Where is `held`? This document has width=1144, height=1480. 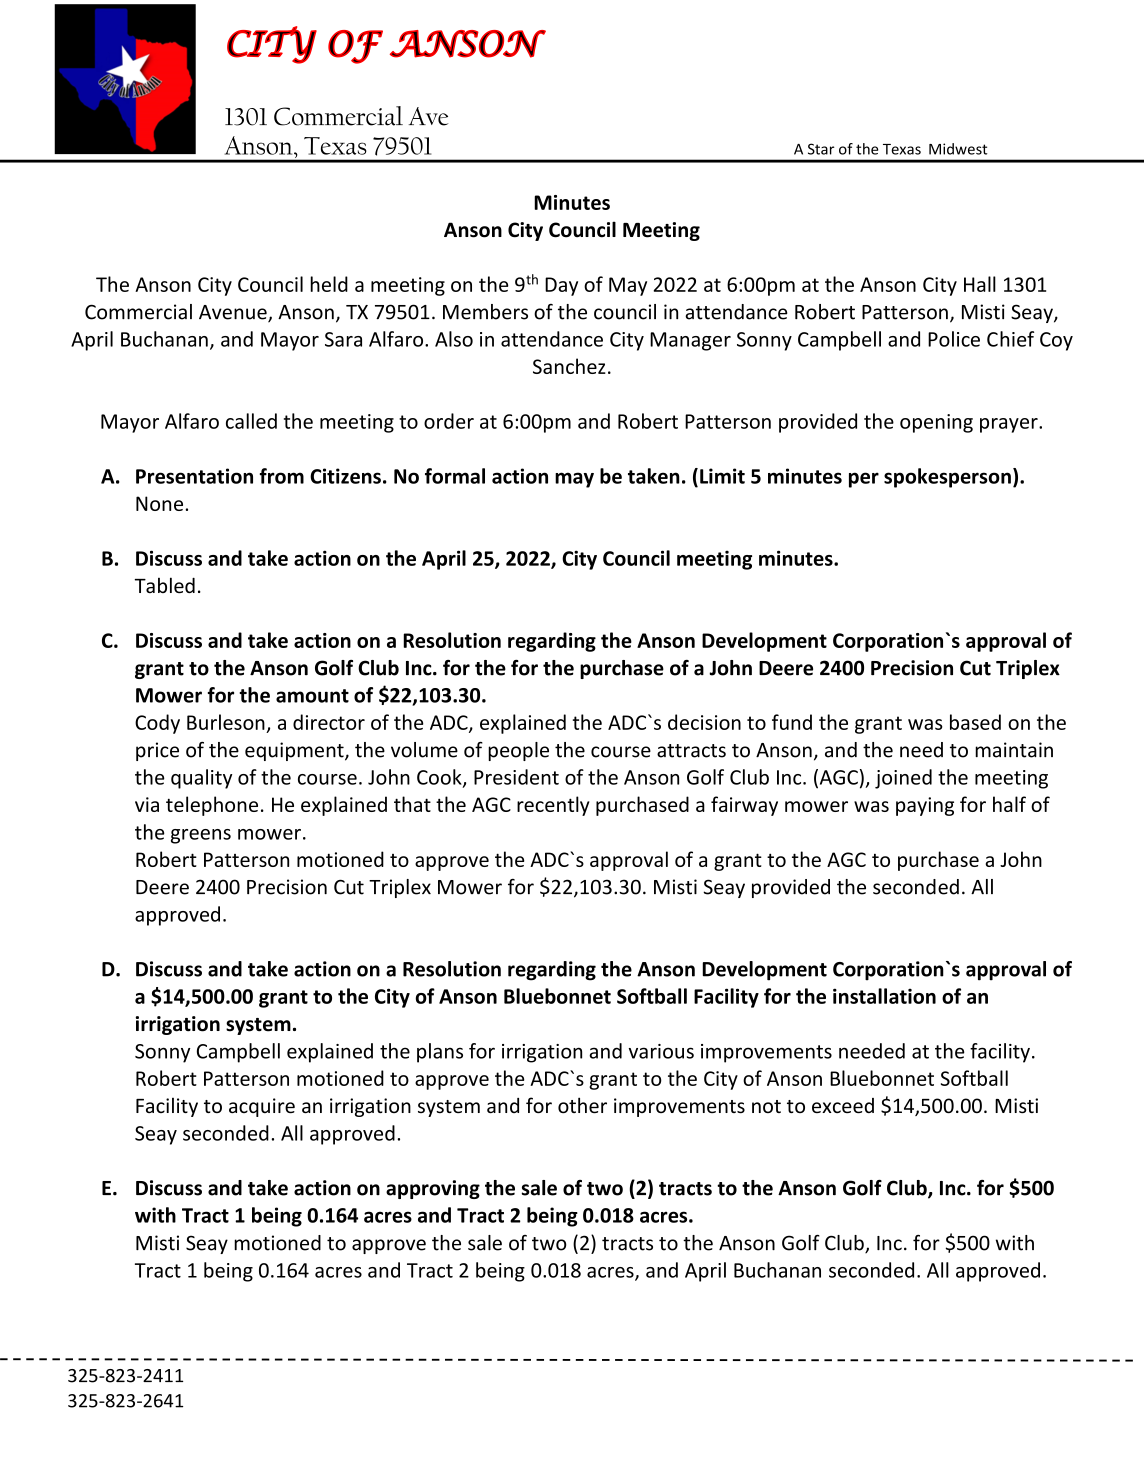 held is located at coordinates (329, 284).
